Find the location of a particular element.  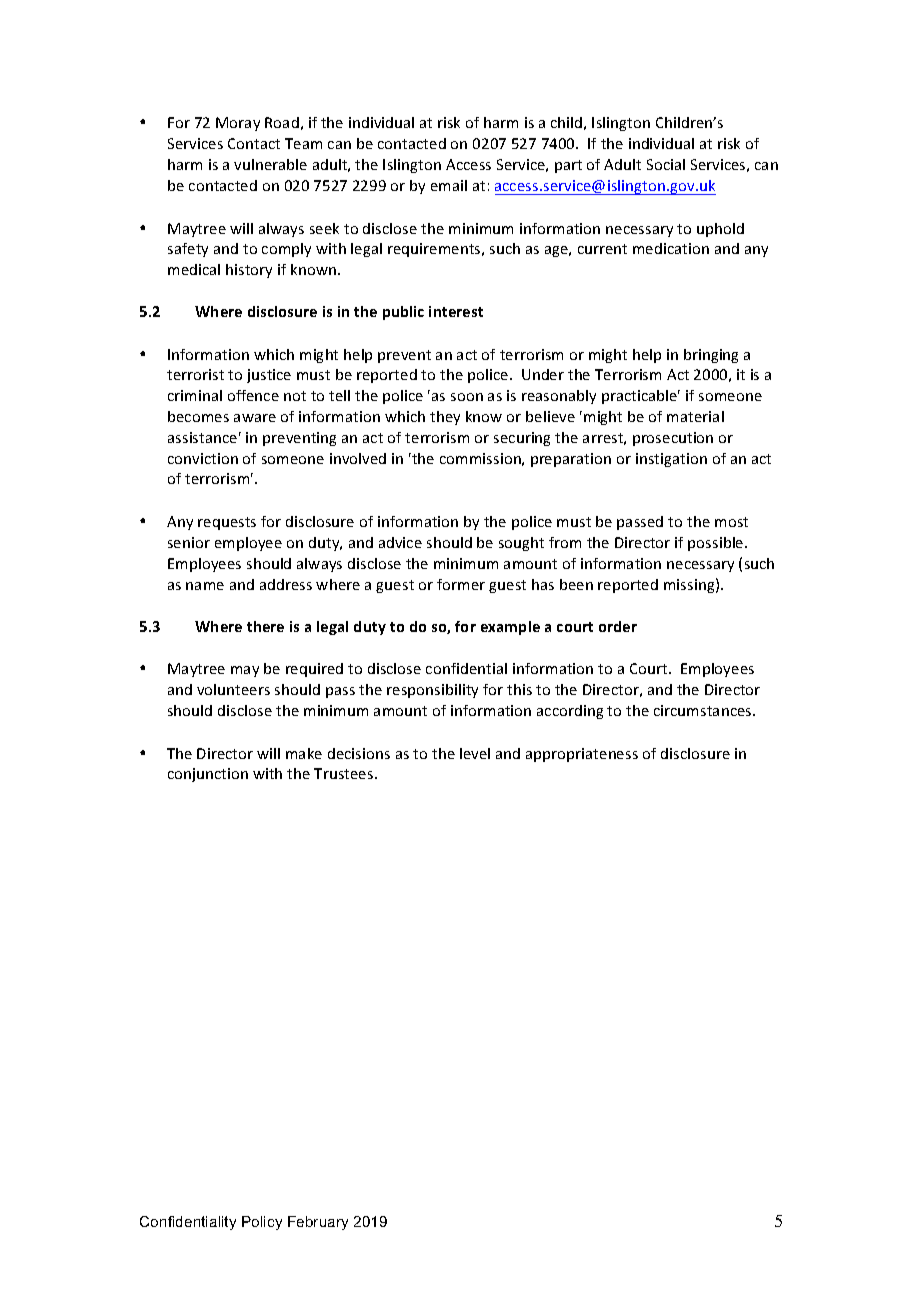

circumstances is located at coordinates (704, 710).
